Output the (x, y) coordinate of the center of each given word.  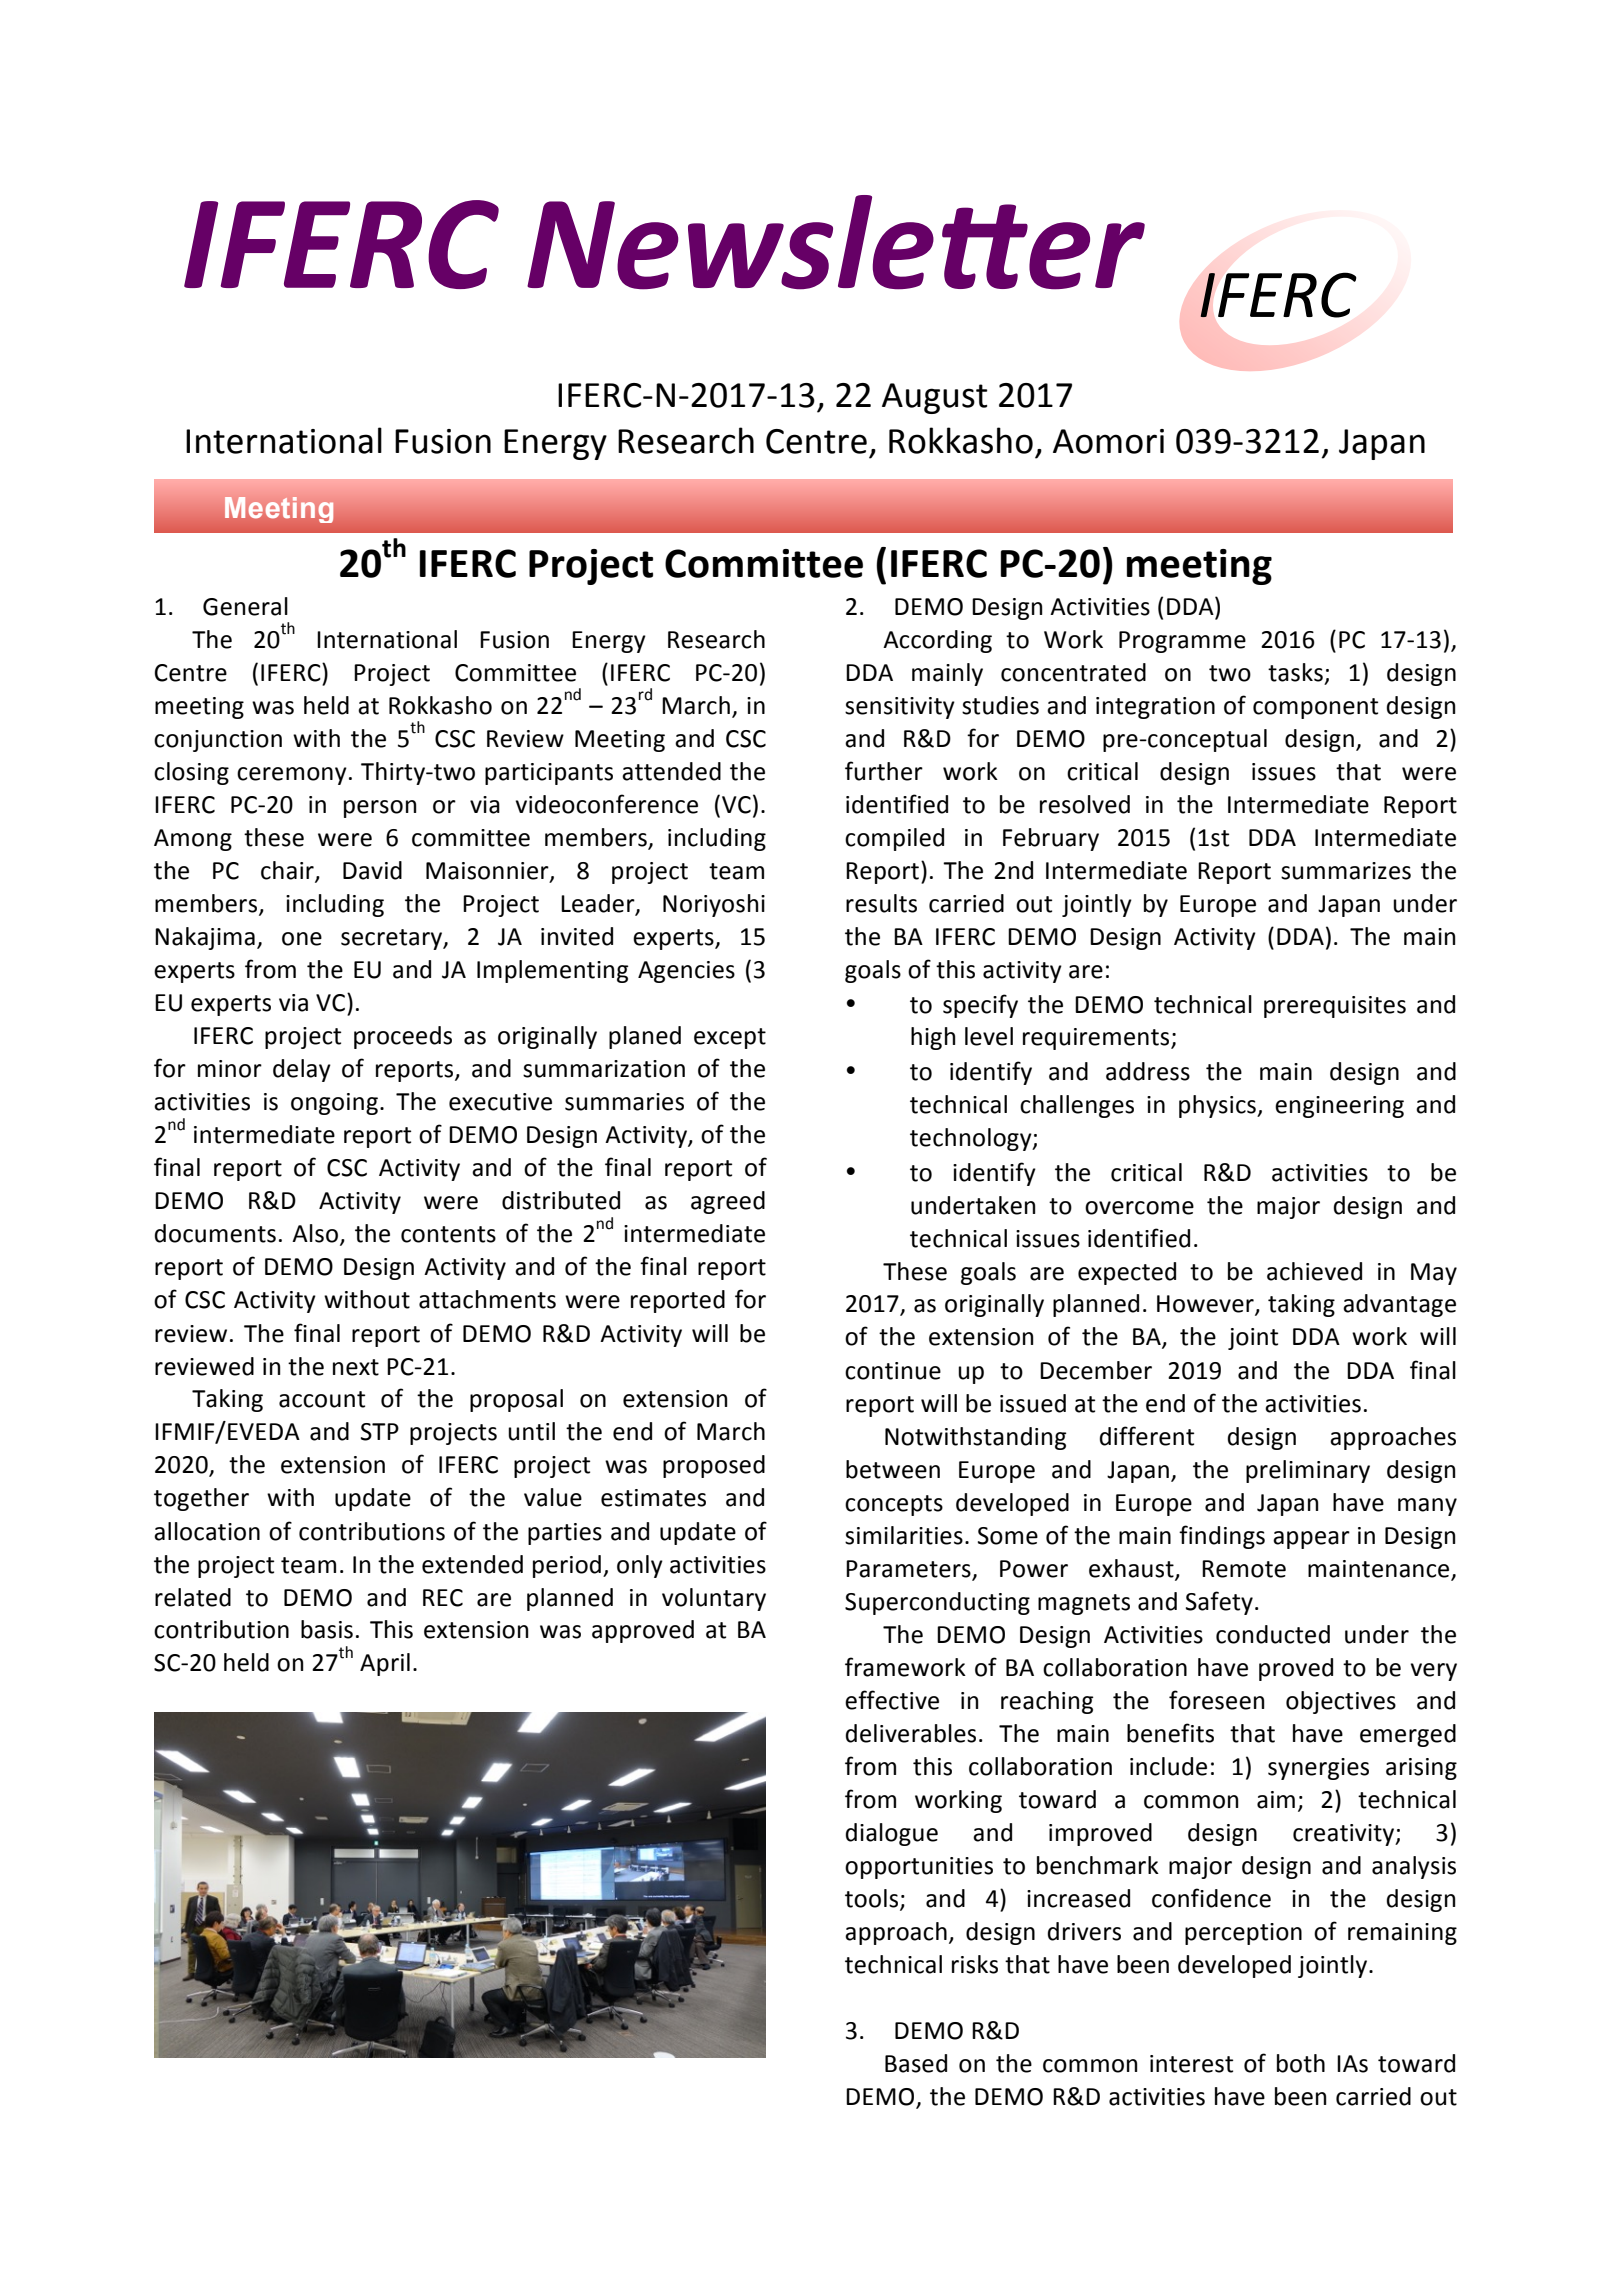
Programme (1182, 642)
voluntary (714, 1599)
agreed (728, 1202)
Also (315, 1233)
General (245, 606)
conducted (1273, 1634)
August (935, 398)
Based (916, 2063)
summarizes (1346, 871)
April (385, 1664)
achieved (1314, 1271)
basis (327, 1629)
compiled (894, 839)
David (372, 870)
